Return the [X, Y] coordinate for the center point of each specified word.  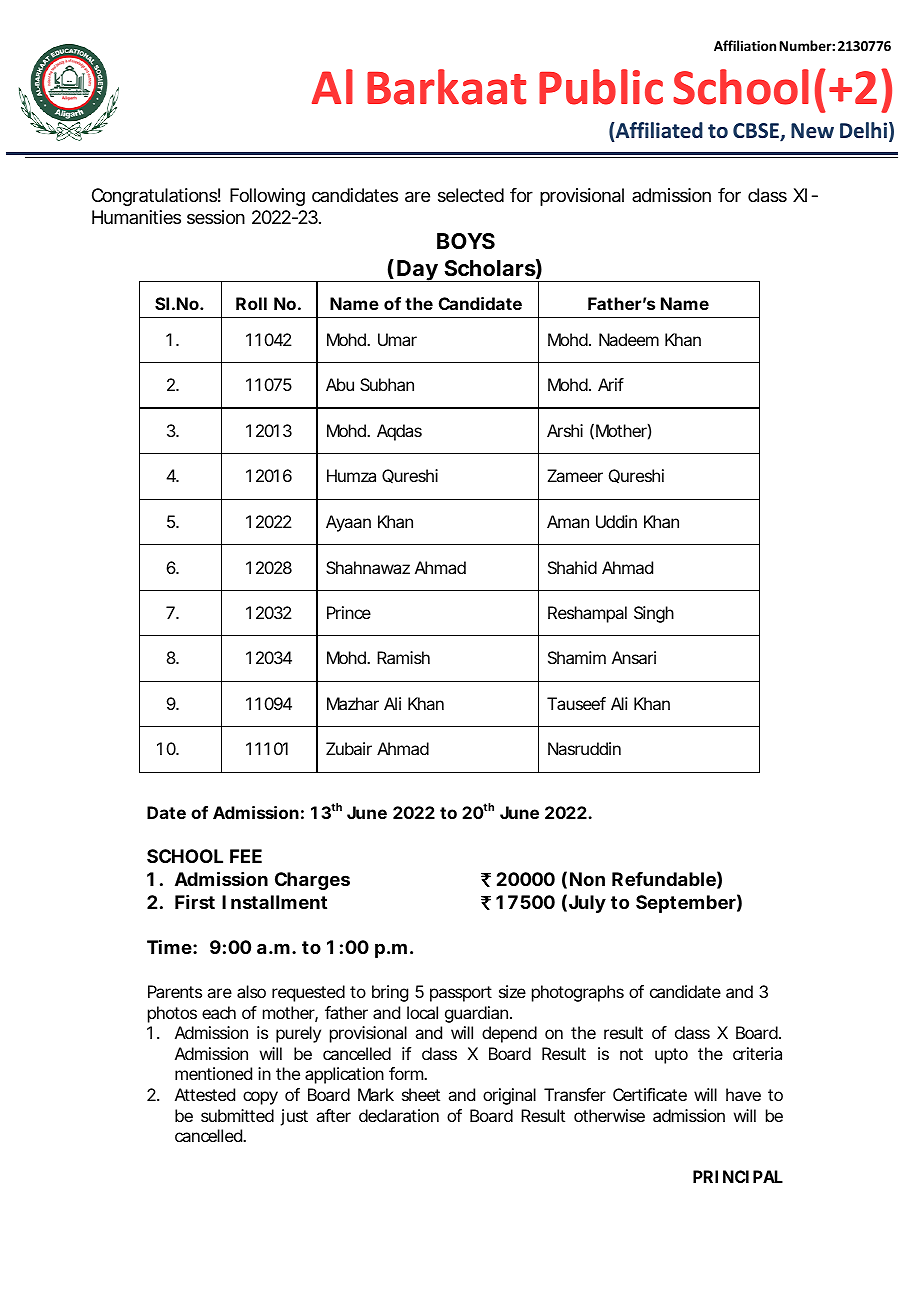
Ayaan [348, 523]
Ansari [634, 657]
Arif [611, 384]
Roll [251, 303]
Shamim [577, 657]
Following [267, 197]
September [686, 904]
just [294, 1117]
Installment [274, 902]
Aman [568, 521]
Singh [654, 614]
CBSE [757, 132]
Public [601, 87]
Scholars [490, 268]
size [512, 991]
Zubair [349, 748]
